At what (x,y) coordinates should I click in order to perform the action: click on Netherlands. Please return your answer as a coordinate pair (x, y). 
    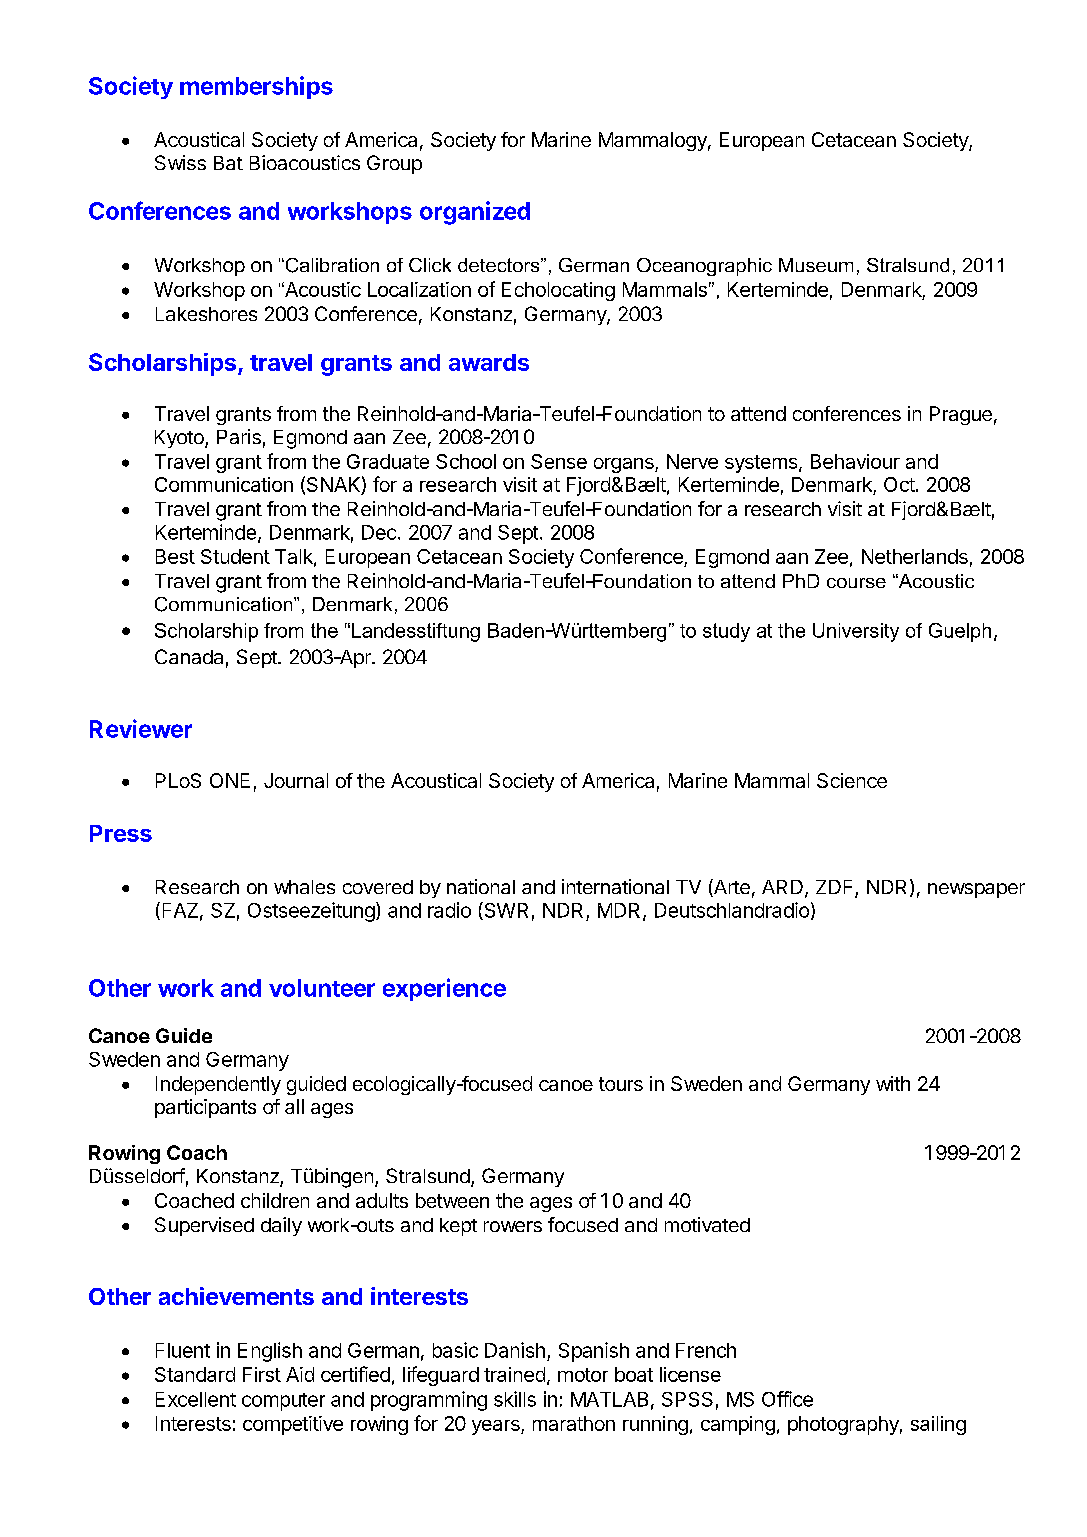
    Looking at the image, I should click on (915, 556).
